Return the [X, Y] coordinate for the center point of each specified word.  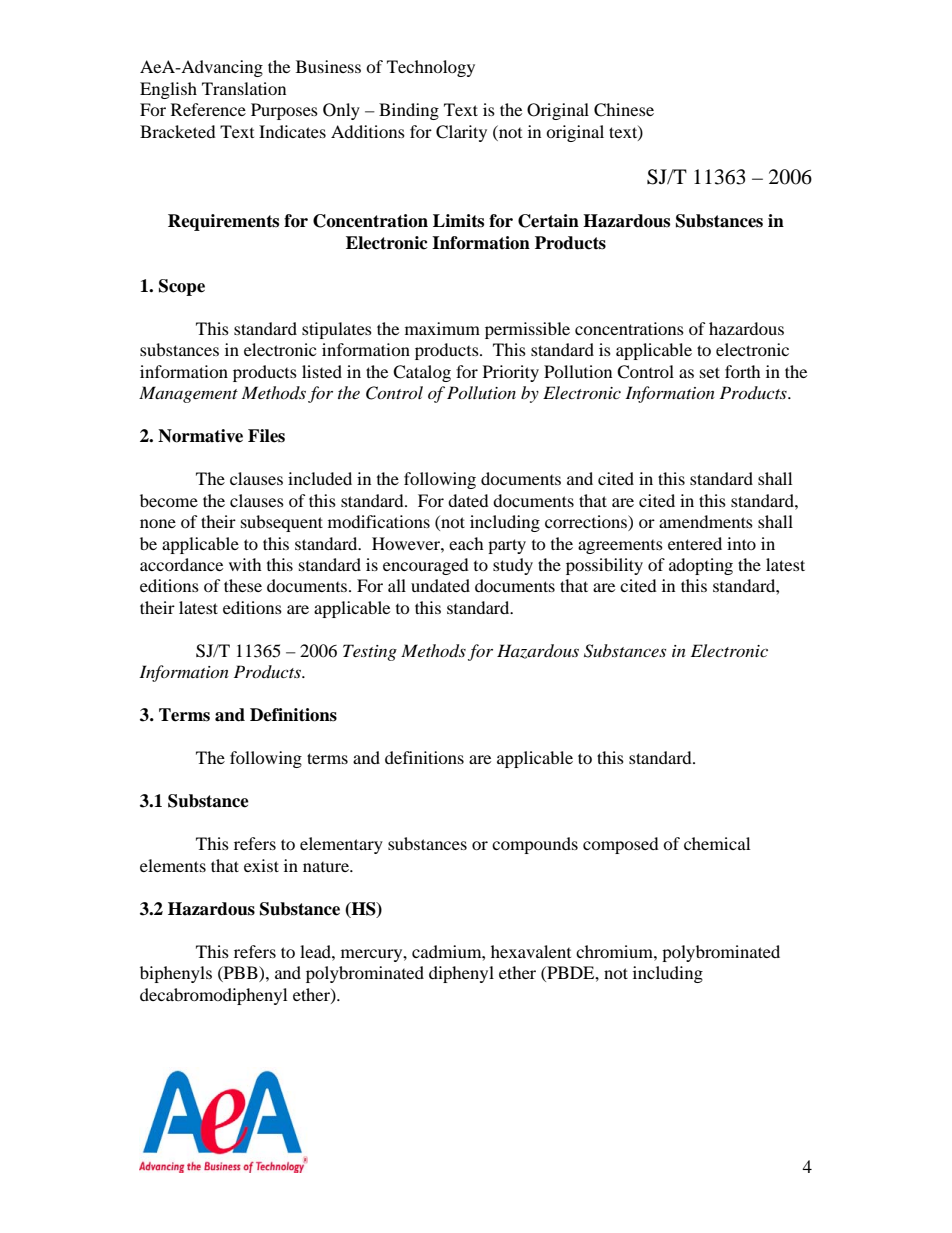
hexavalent [531, 951]
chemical [717, 843]
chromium [615, 951]
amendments [706, 521]
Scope [182, 287]
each [466, 543]
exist [261, 865]
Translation [244, 88]
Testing [370, 652]
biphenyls [176, 974]
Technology [431, 68]
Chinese [624, 110]
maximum [442, 328]
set [710, 372]
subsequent [282, 523]
